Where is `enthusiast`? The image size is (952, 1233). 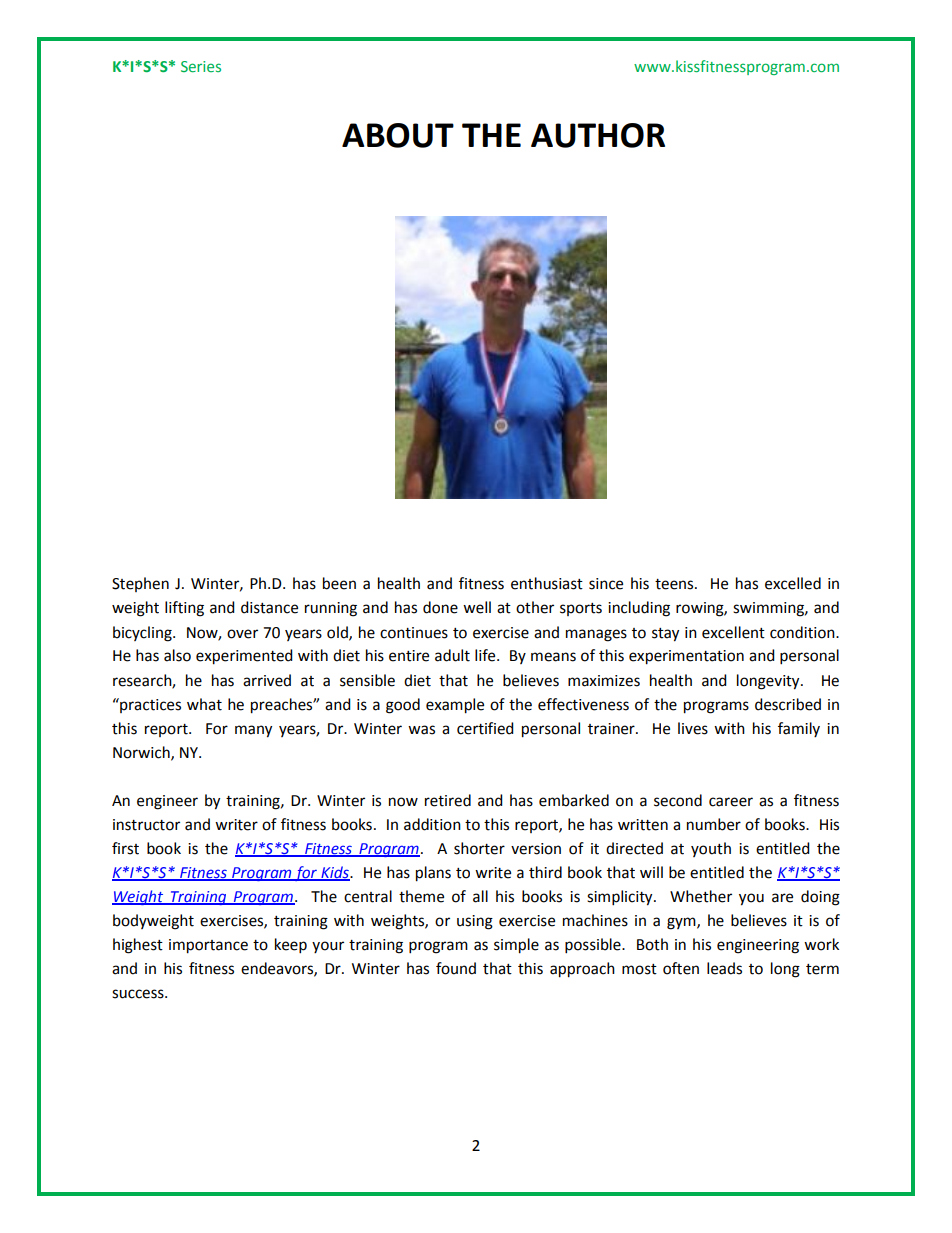
enthusiast is located at coordinates (547, 583).
